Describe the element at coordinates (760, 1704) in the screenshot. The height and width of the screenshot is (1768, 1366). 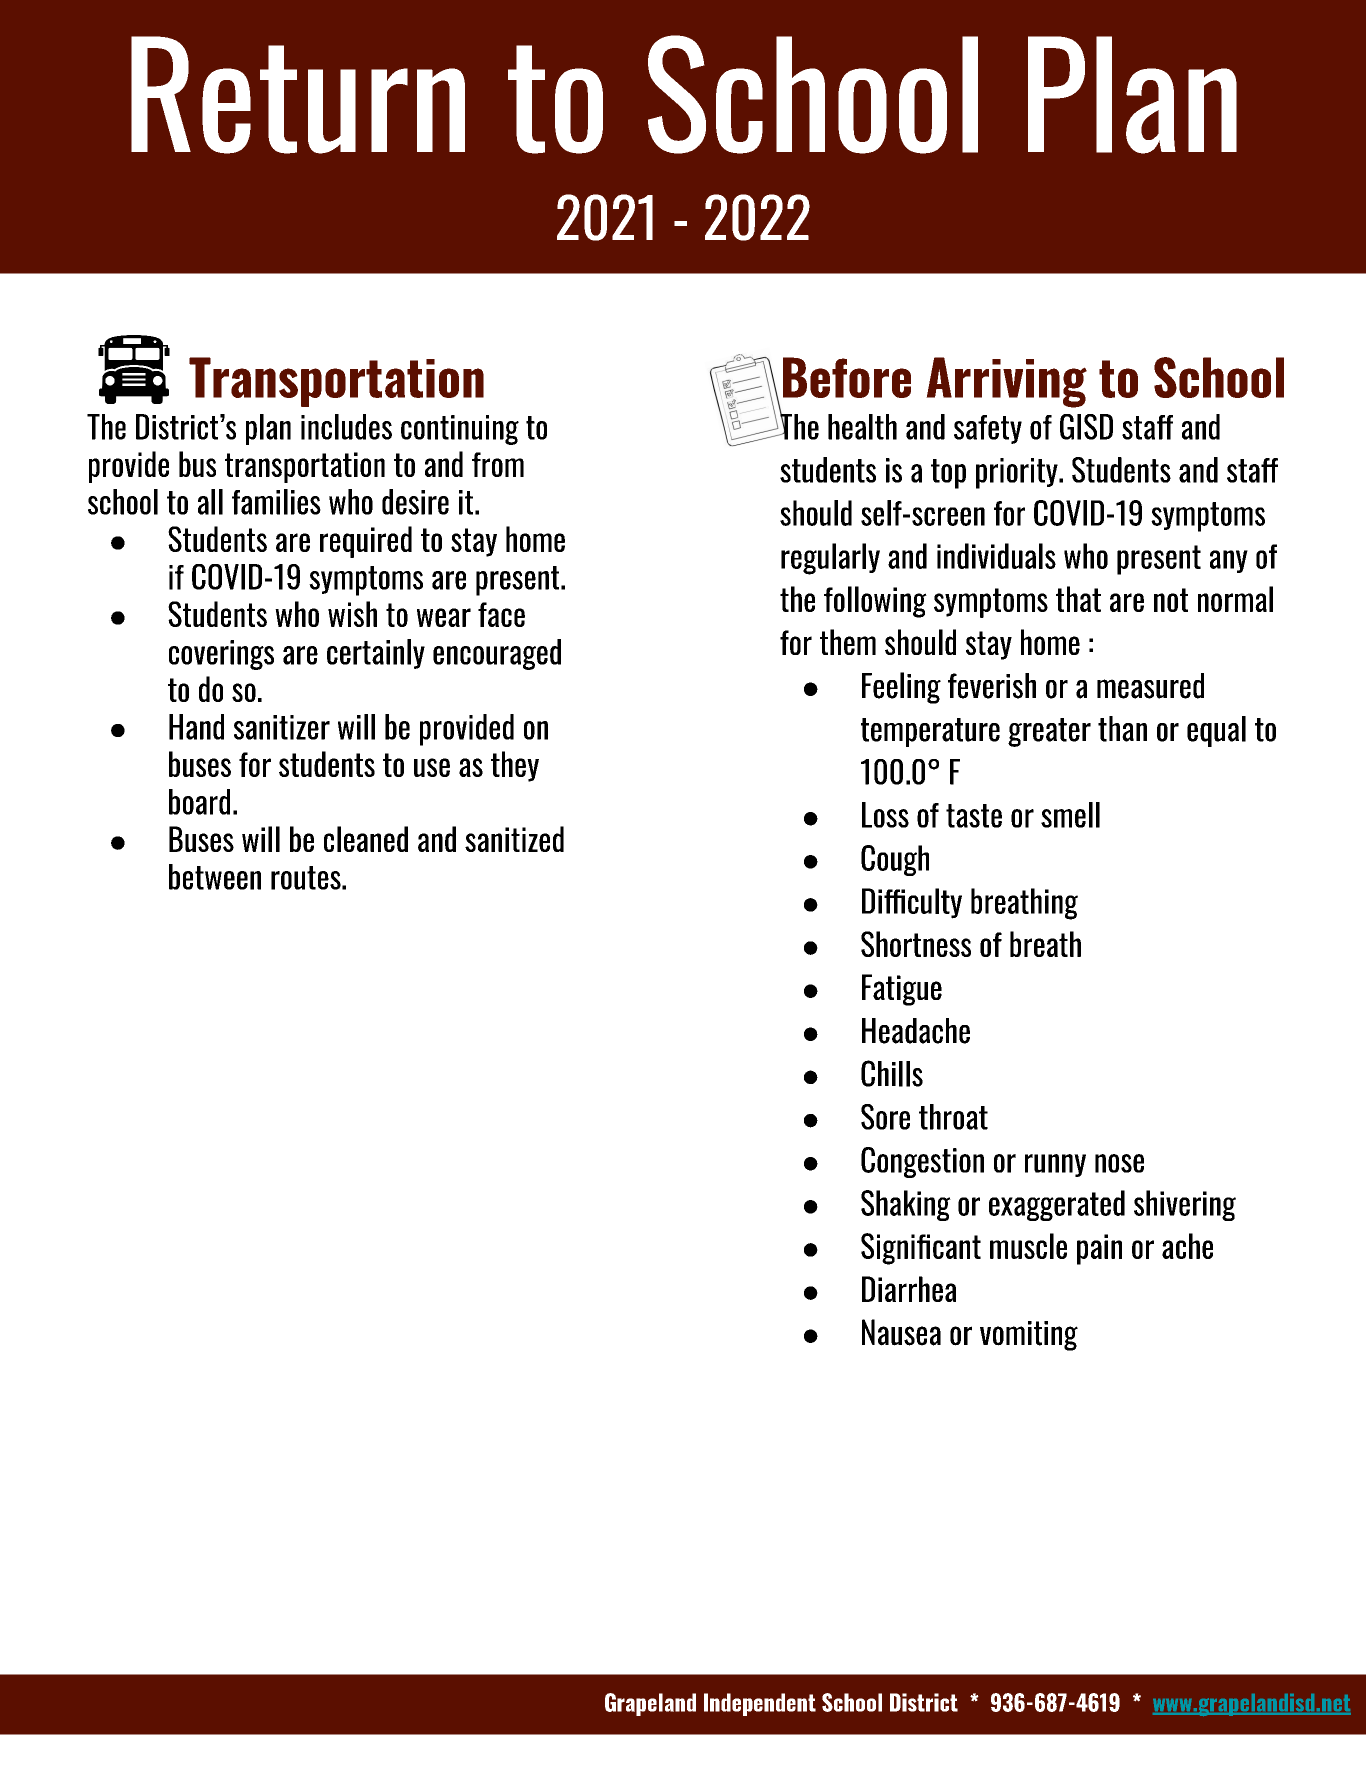
I see `Independent` at that location.
